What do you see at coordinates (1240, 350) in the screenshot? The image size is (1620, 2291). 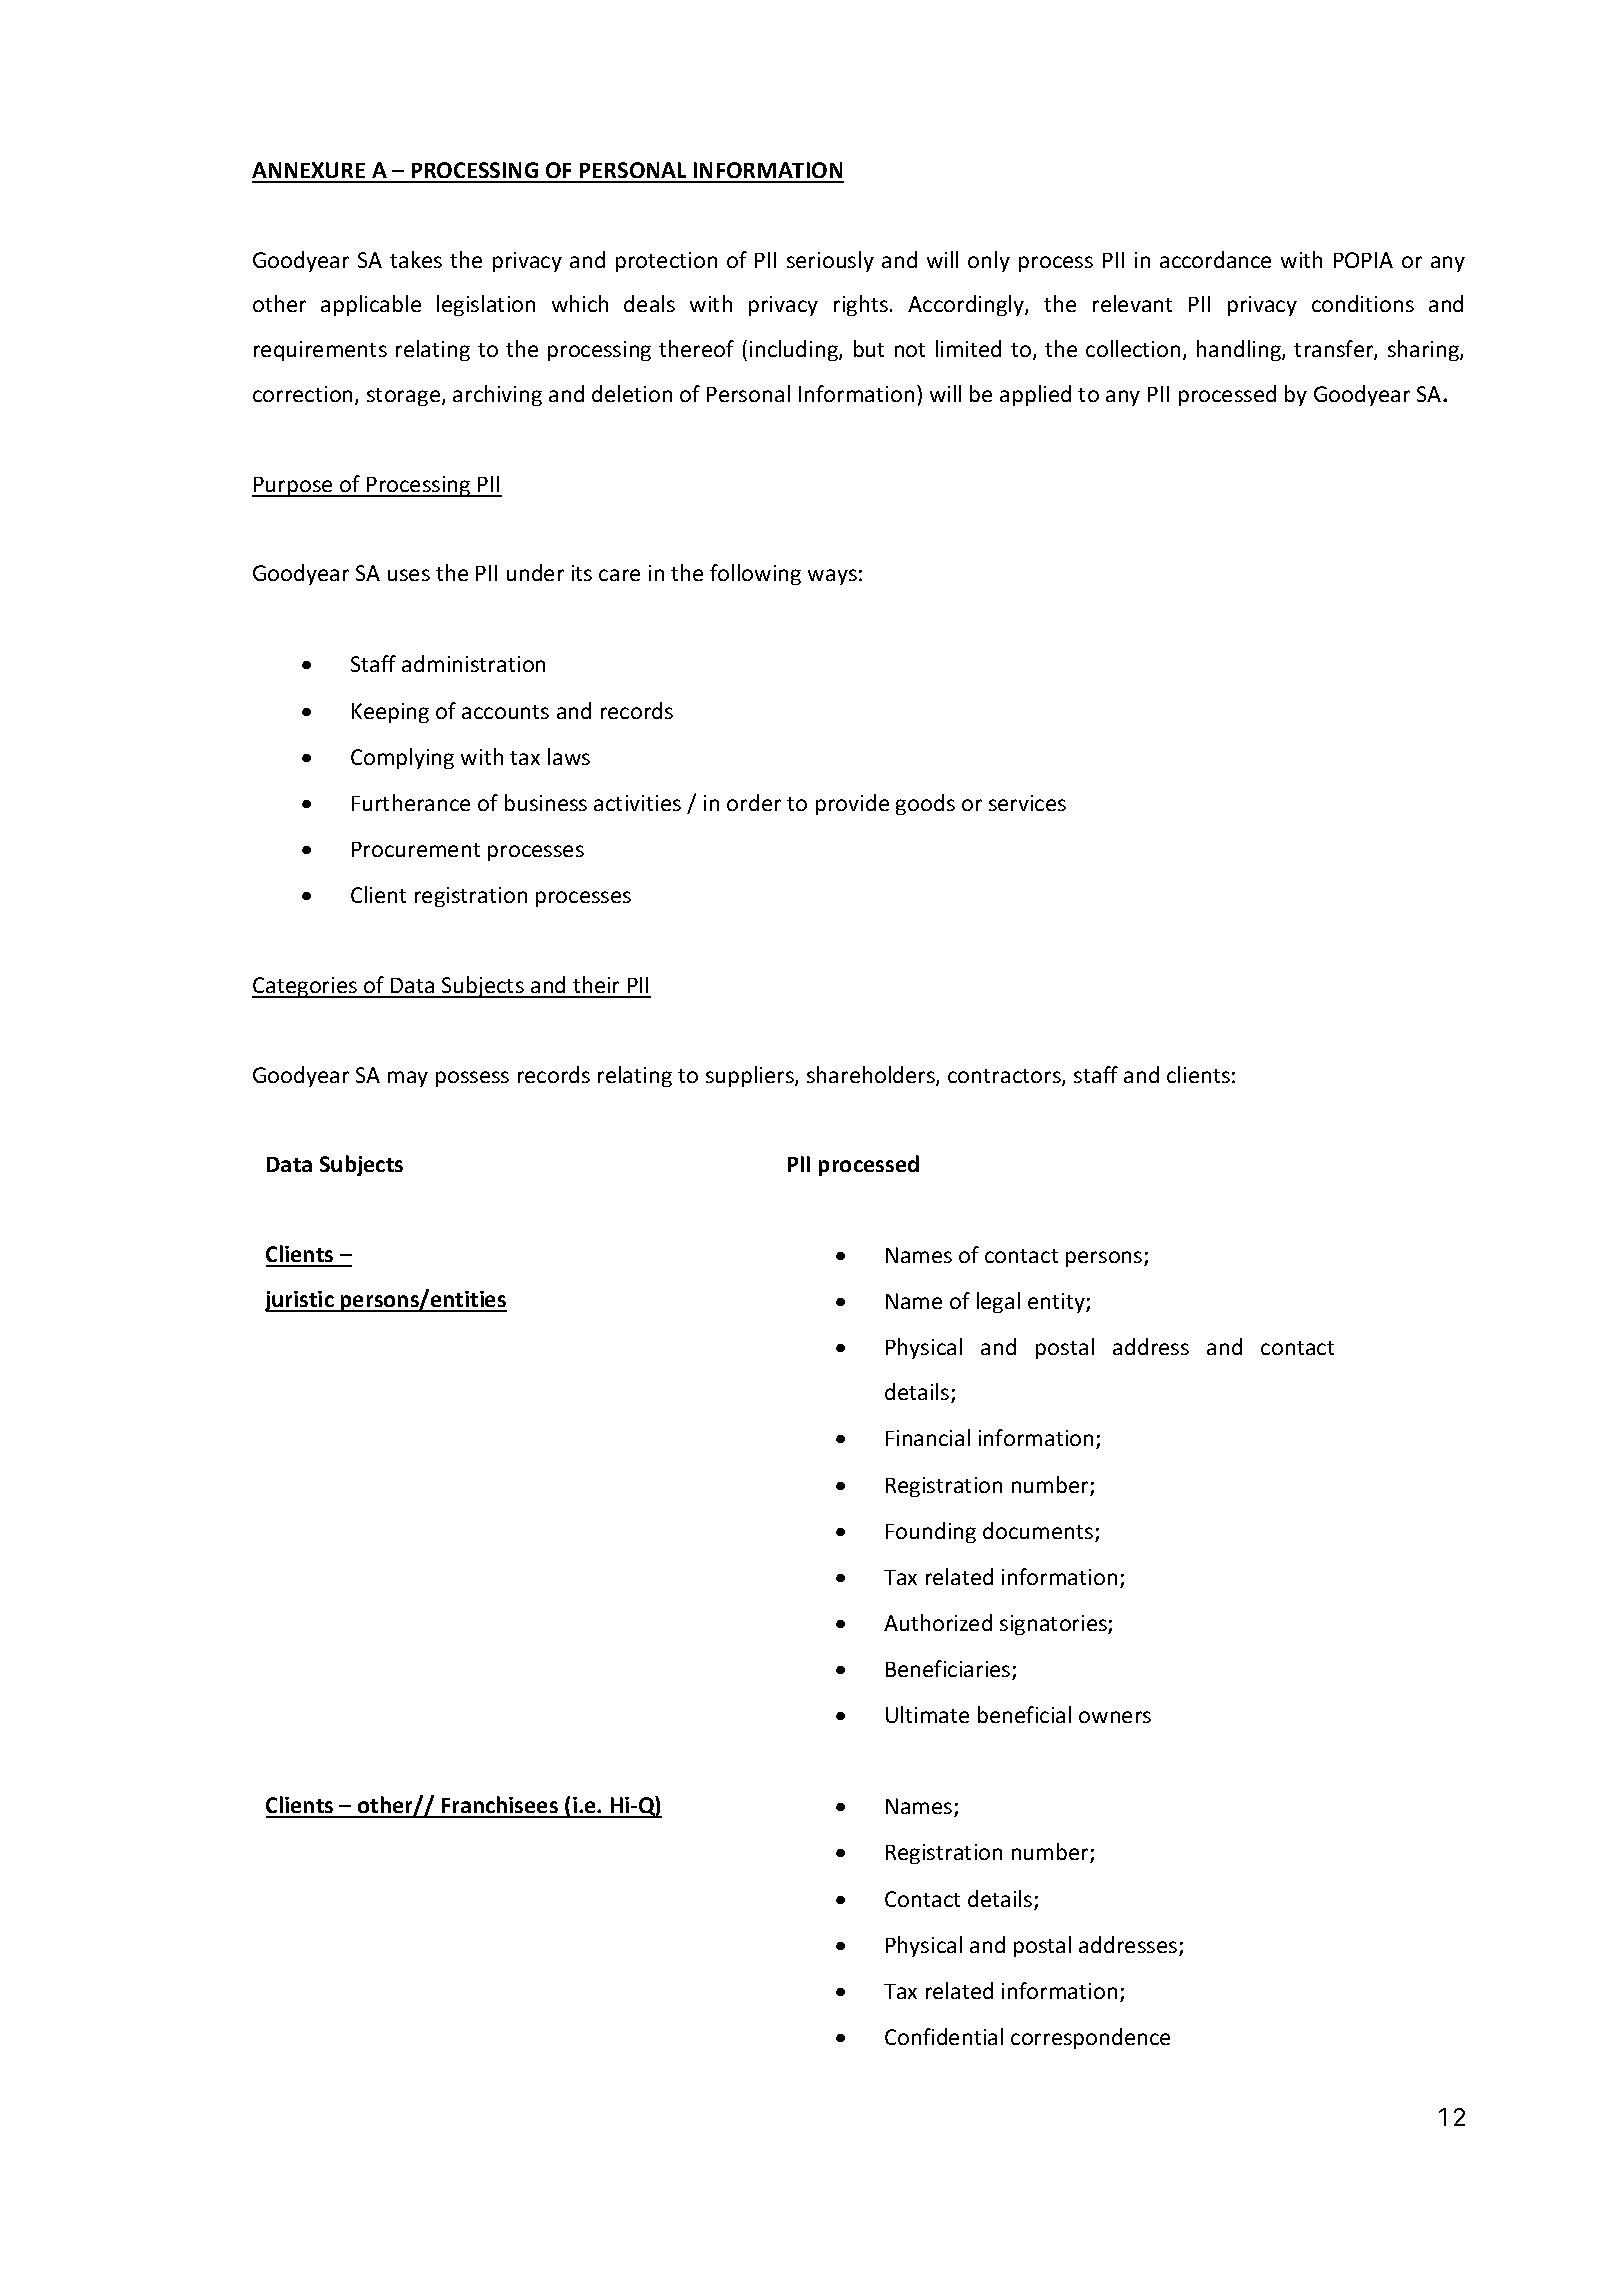 I see `handling` at bounding box center [1240, 350].
